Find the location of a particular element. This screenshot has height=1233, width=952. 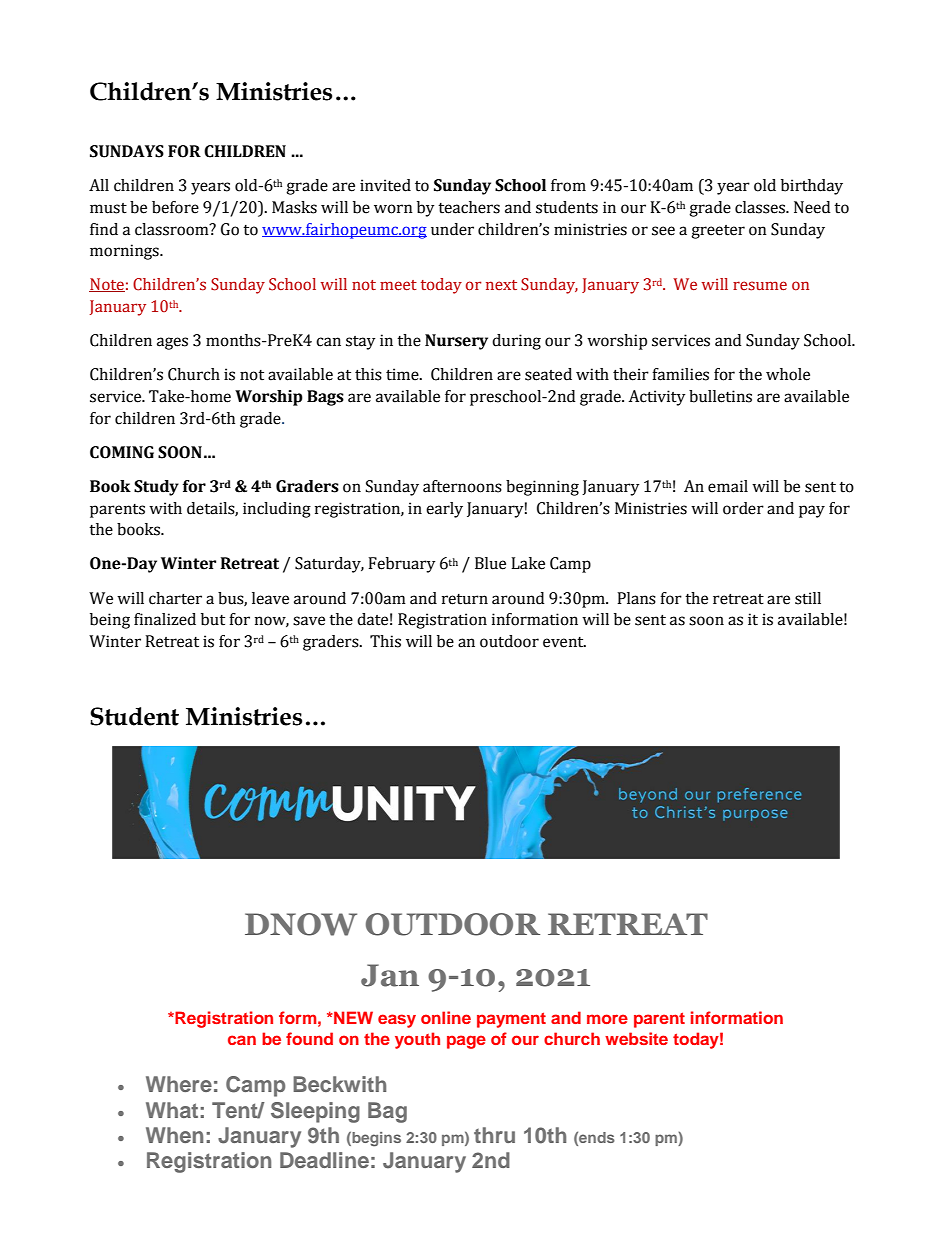

still is located at coordinates (808, 598).
